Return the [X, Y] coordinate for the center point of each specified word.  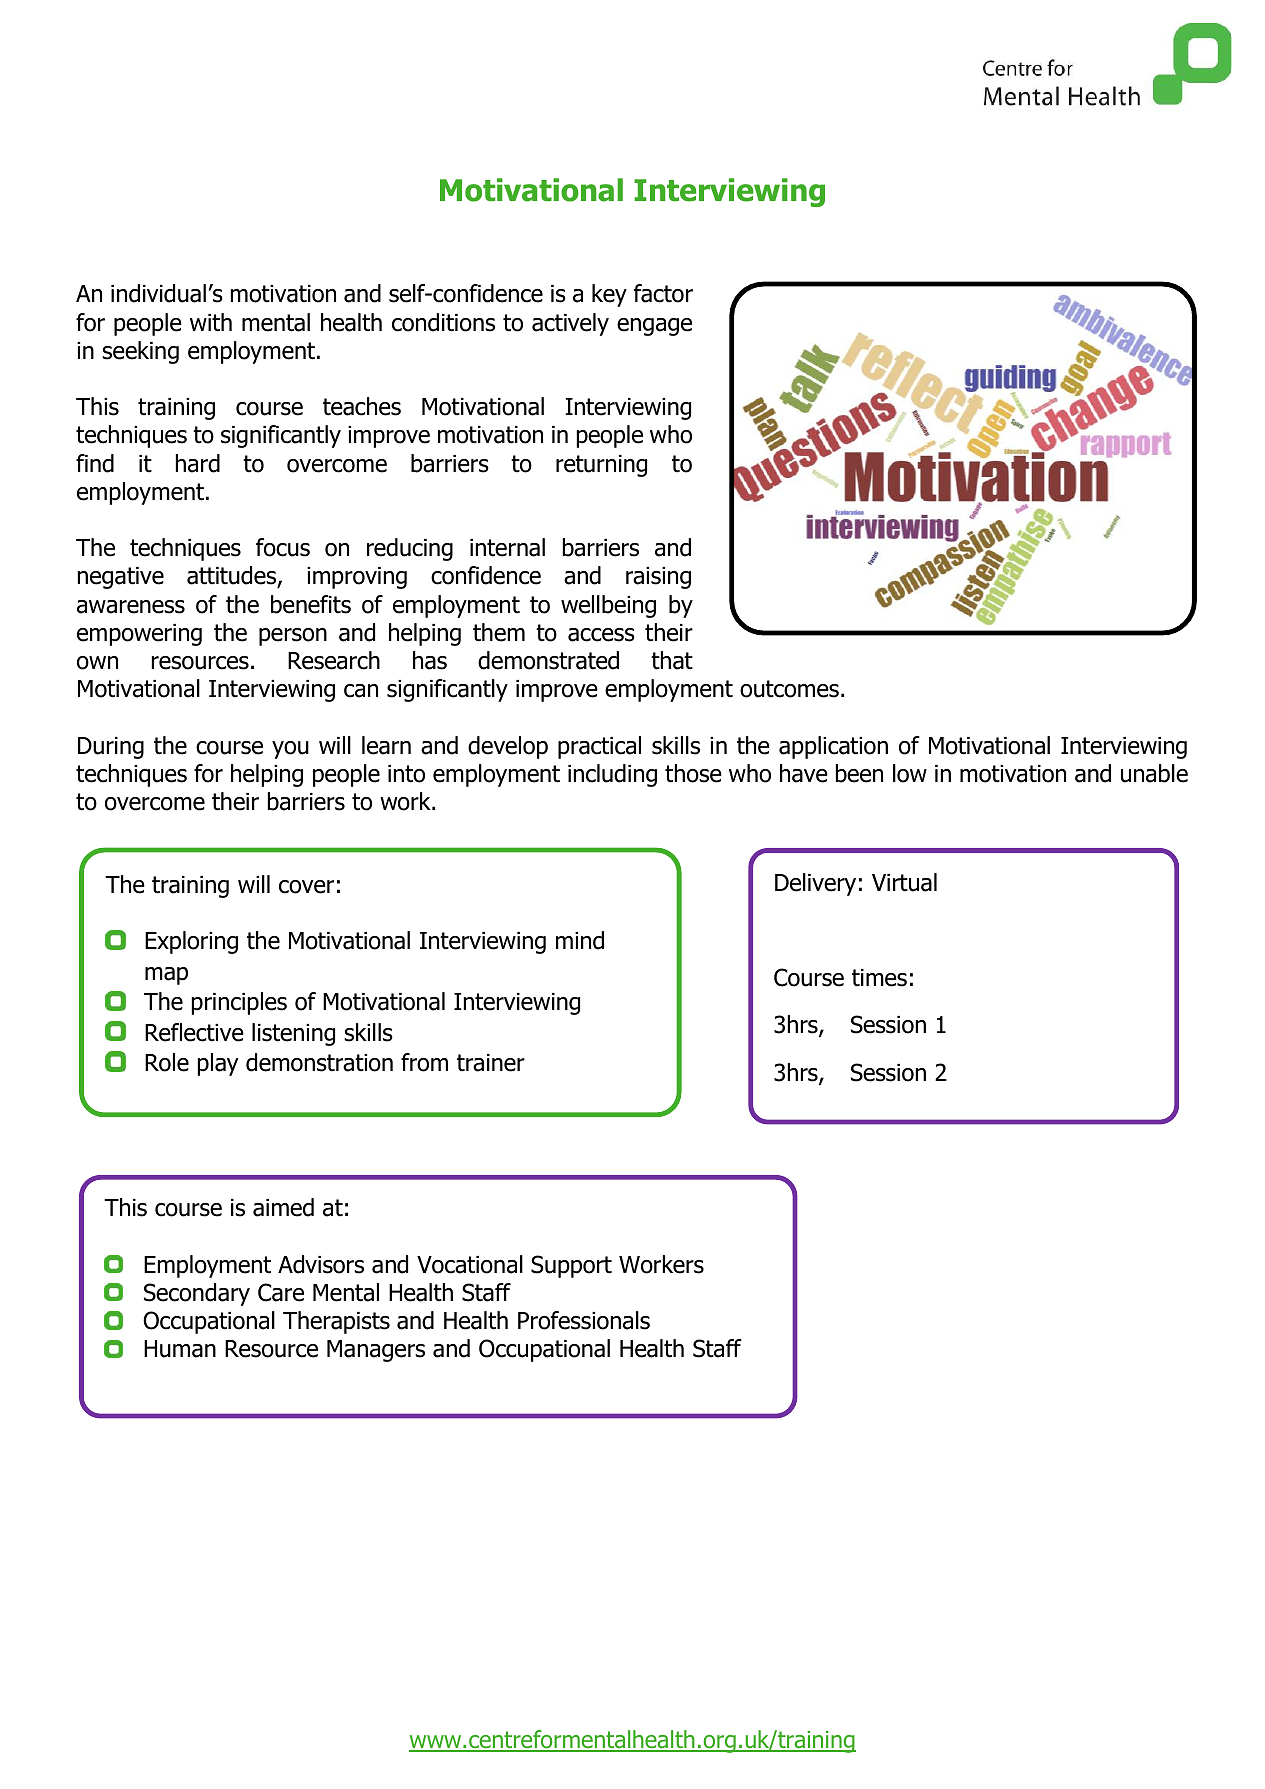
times [879, 978]
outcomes [789, 689]
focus [283, 547]
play [218, 1064]
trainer [491, 1063]
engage [654, 327]
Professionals [584, 1320]
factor [663, 293]
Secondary [197, 1294]
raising [658, 578]
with [211, 322]
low [910, 773]
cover [306, 887]
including [612, 775]
